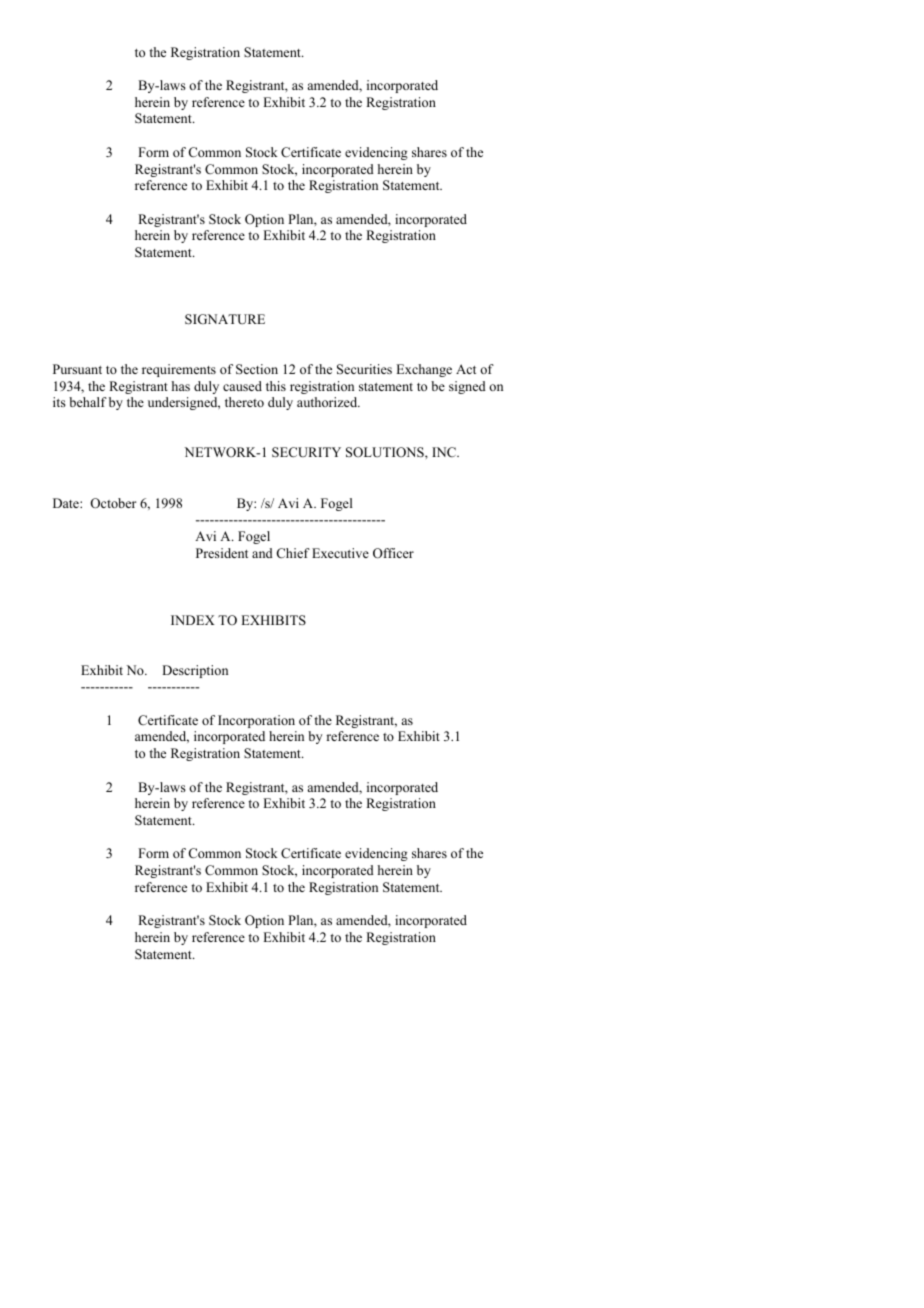 This screenshot has width=924, height=1308. What do you see at coordinates (77, 369) in the screenshot?
I see `Pursuant` at bounding box center [77, 369].
